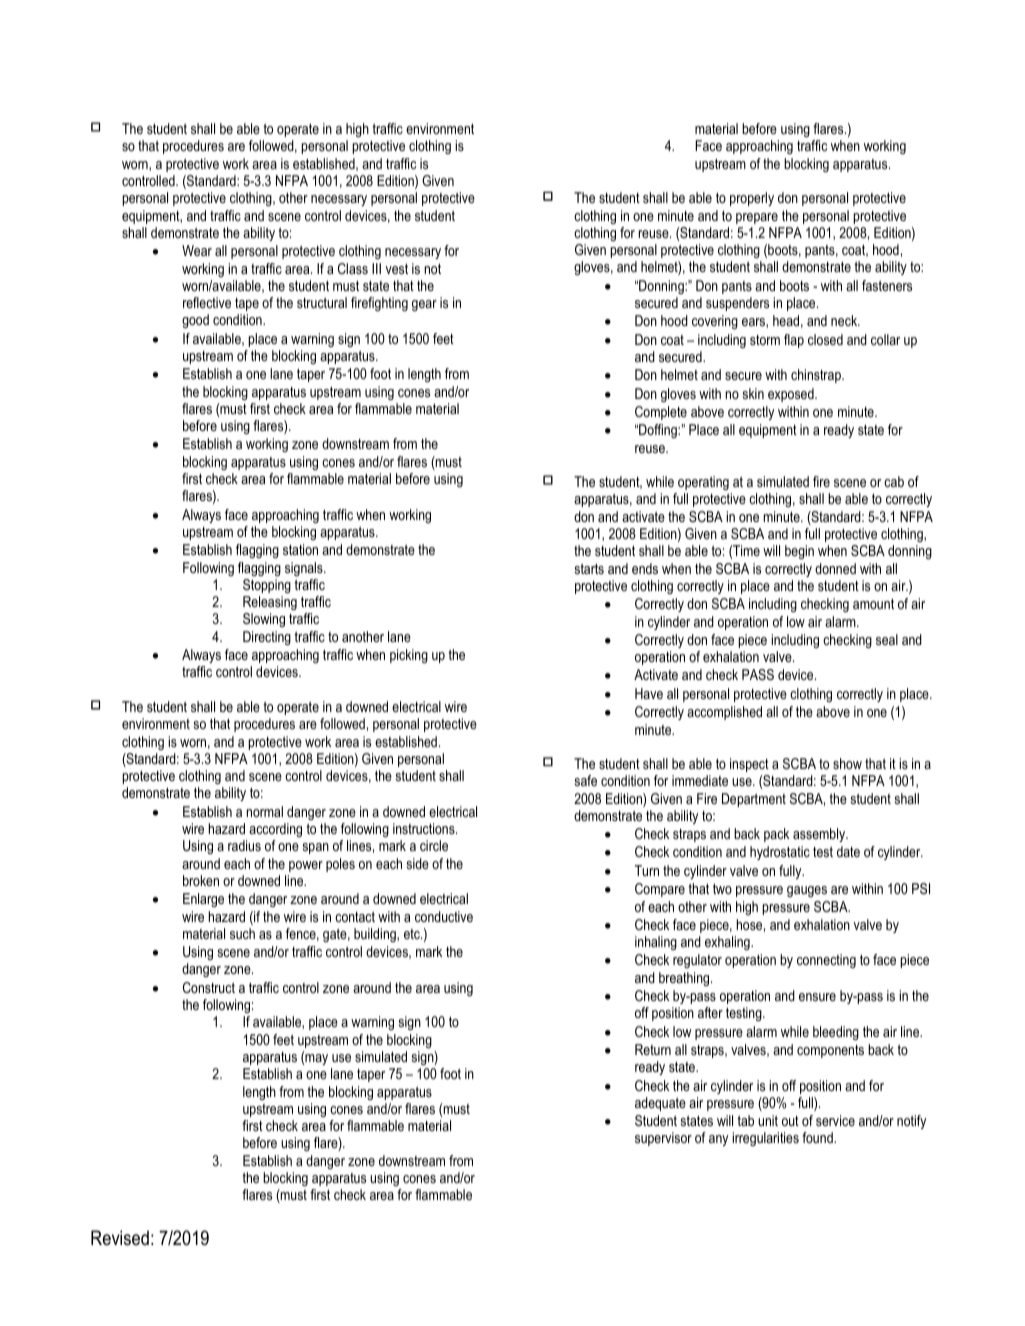  Describe the element at coordinates (826, 961) in the screenshot. I see `connecting` at that location.
